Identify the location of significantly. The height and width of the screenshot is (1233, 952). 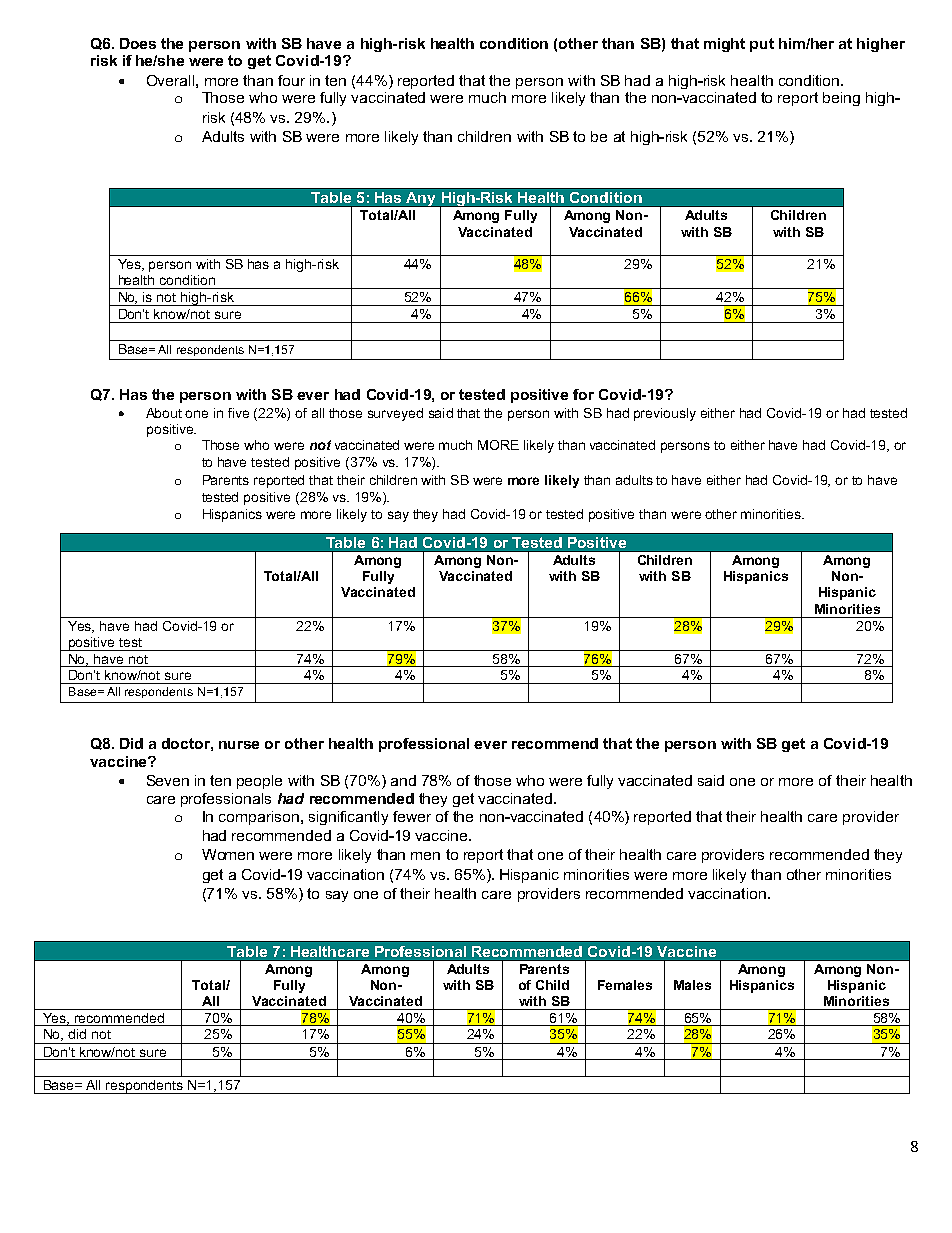
(348, 818).
